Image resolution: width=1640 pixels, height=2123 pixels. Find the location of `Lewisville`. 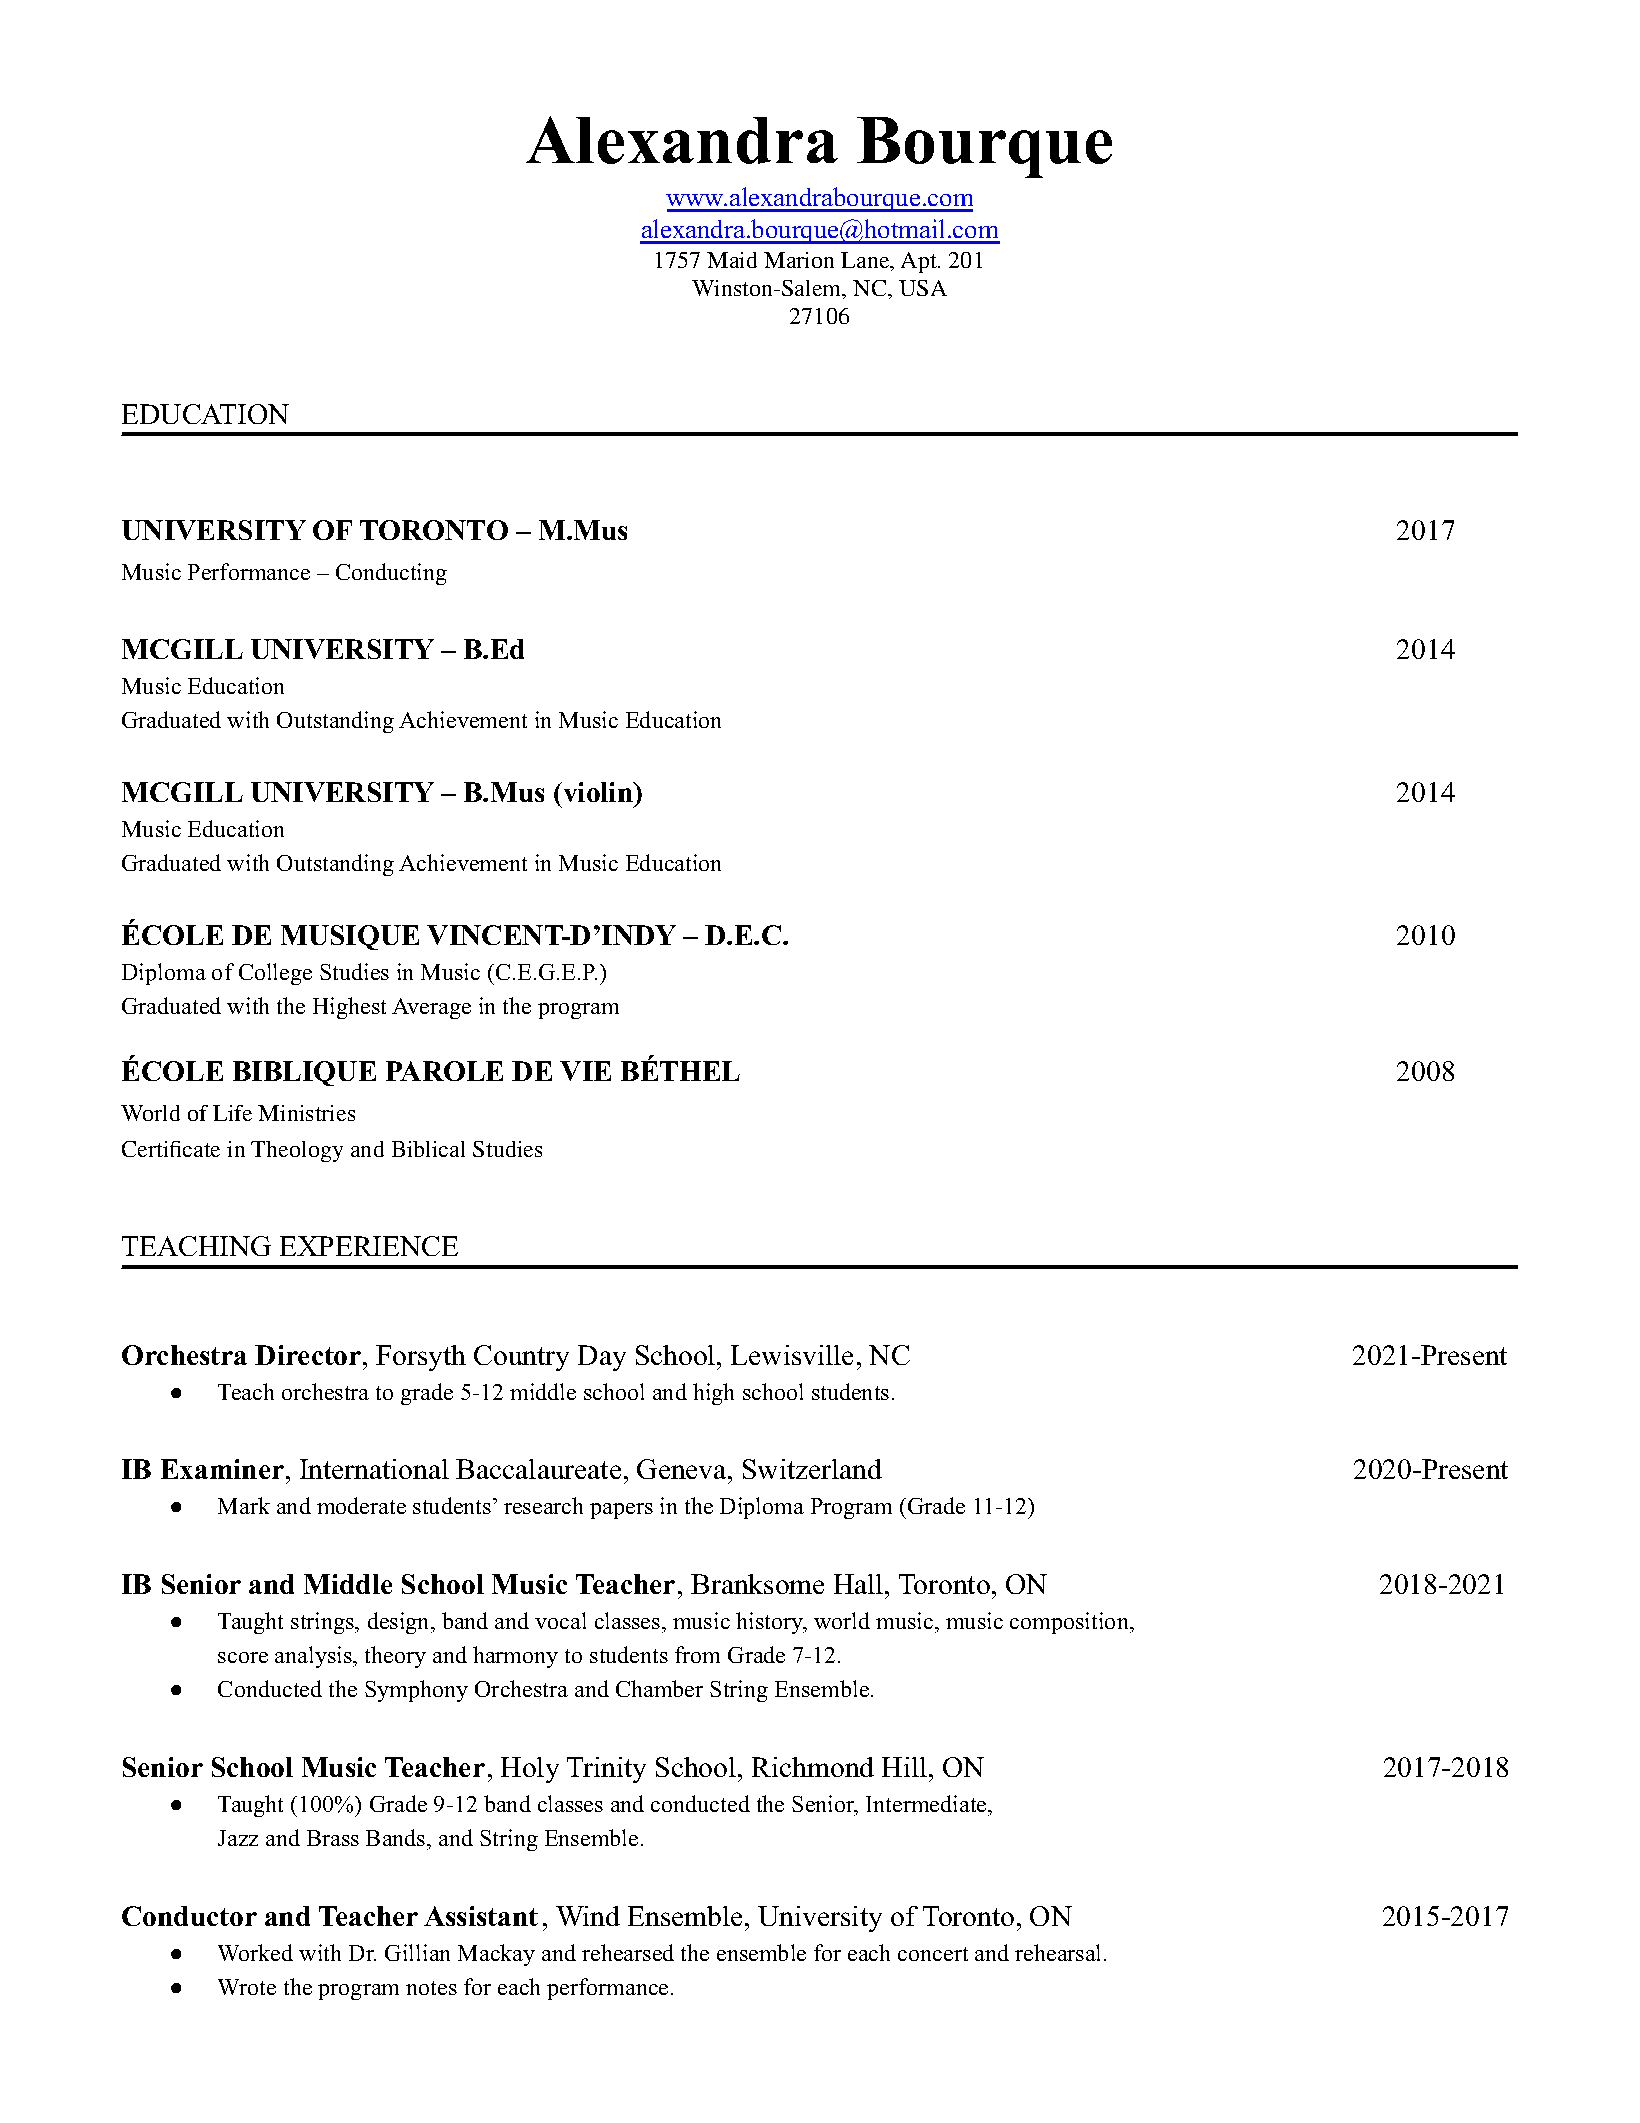

Lewisville is located at coordinates (792, 1355).
